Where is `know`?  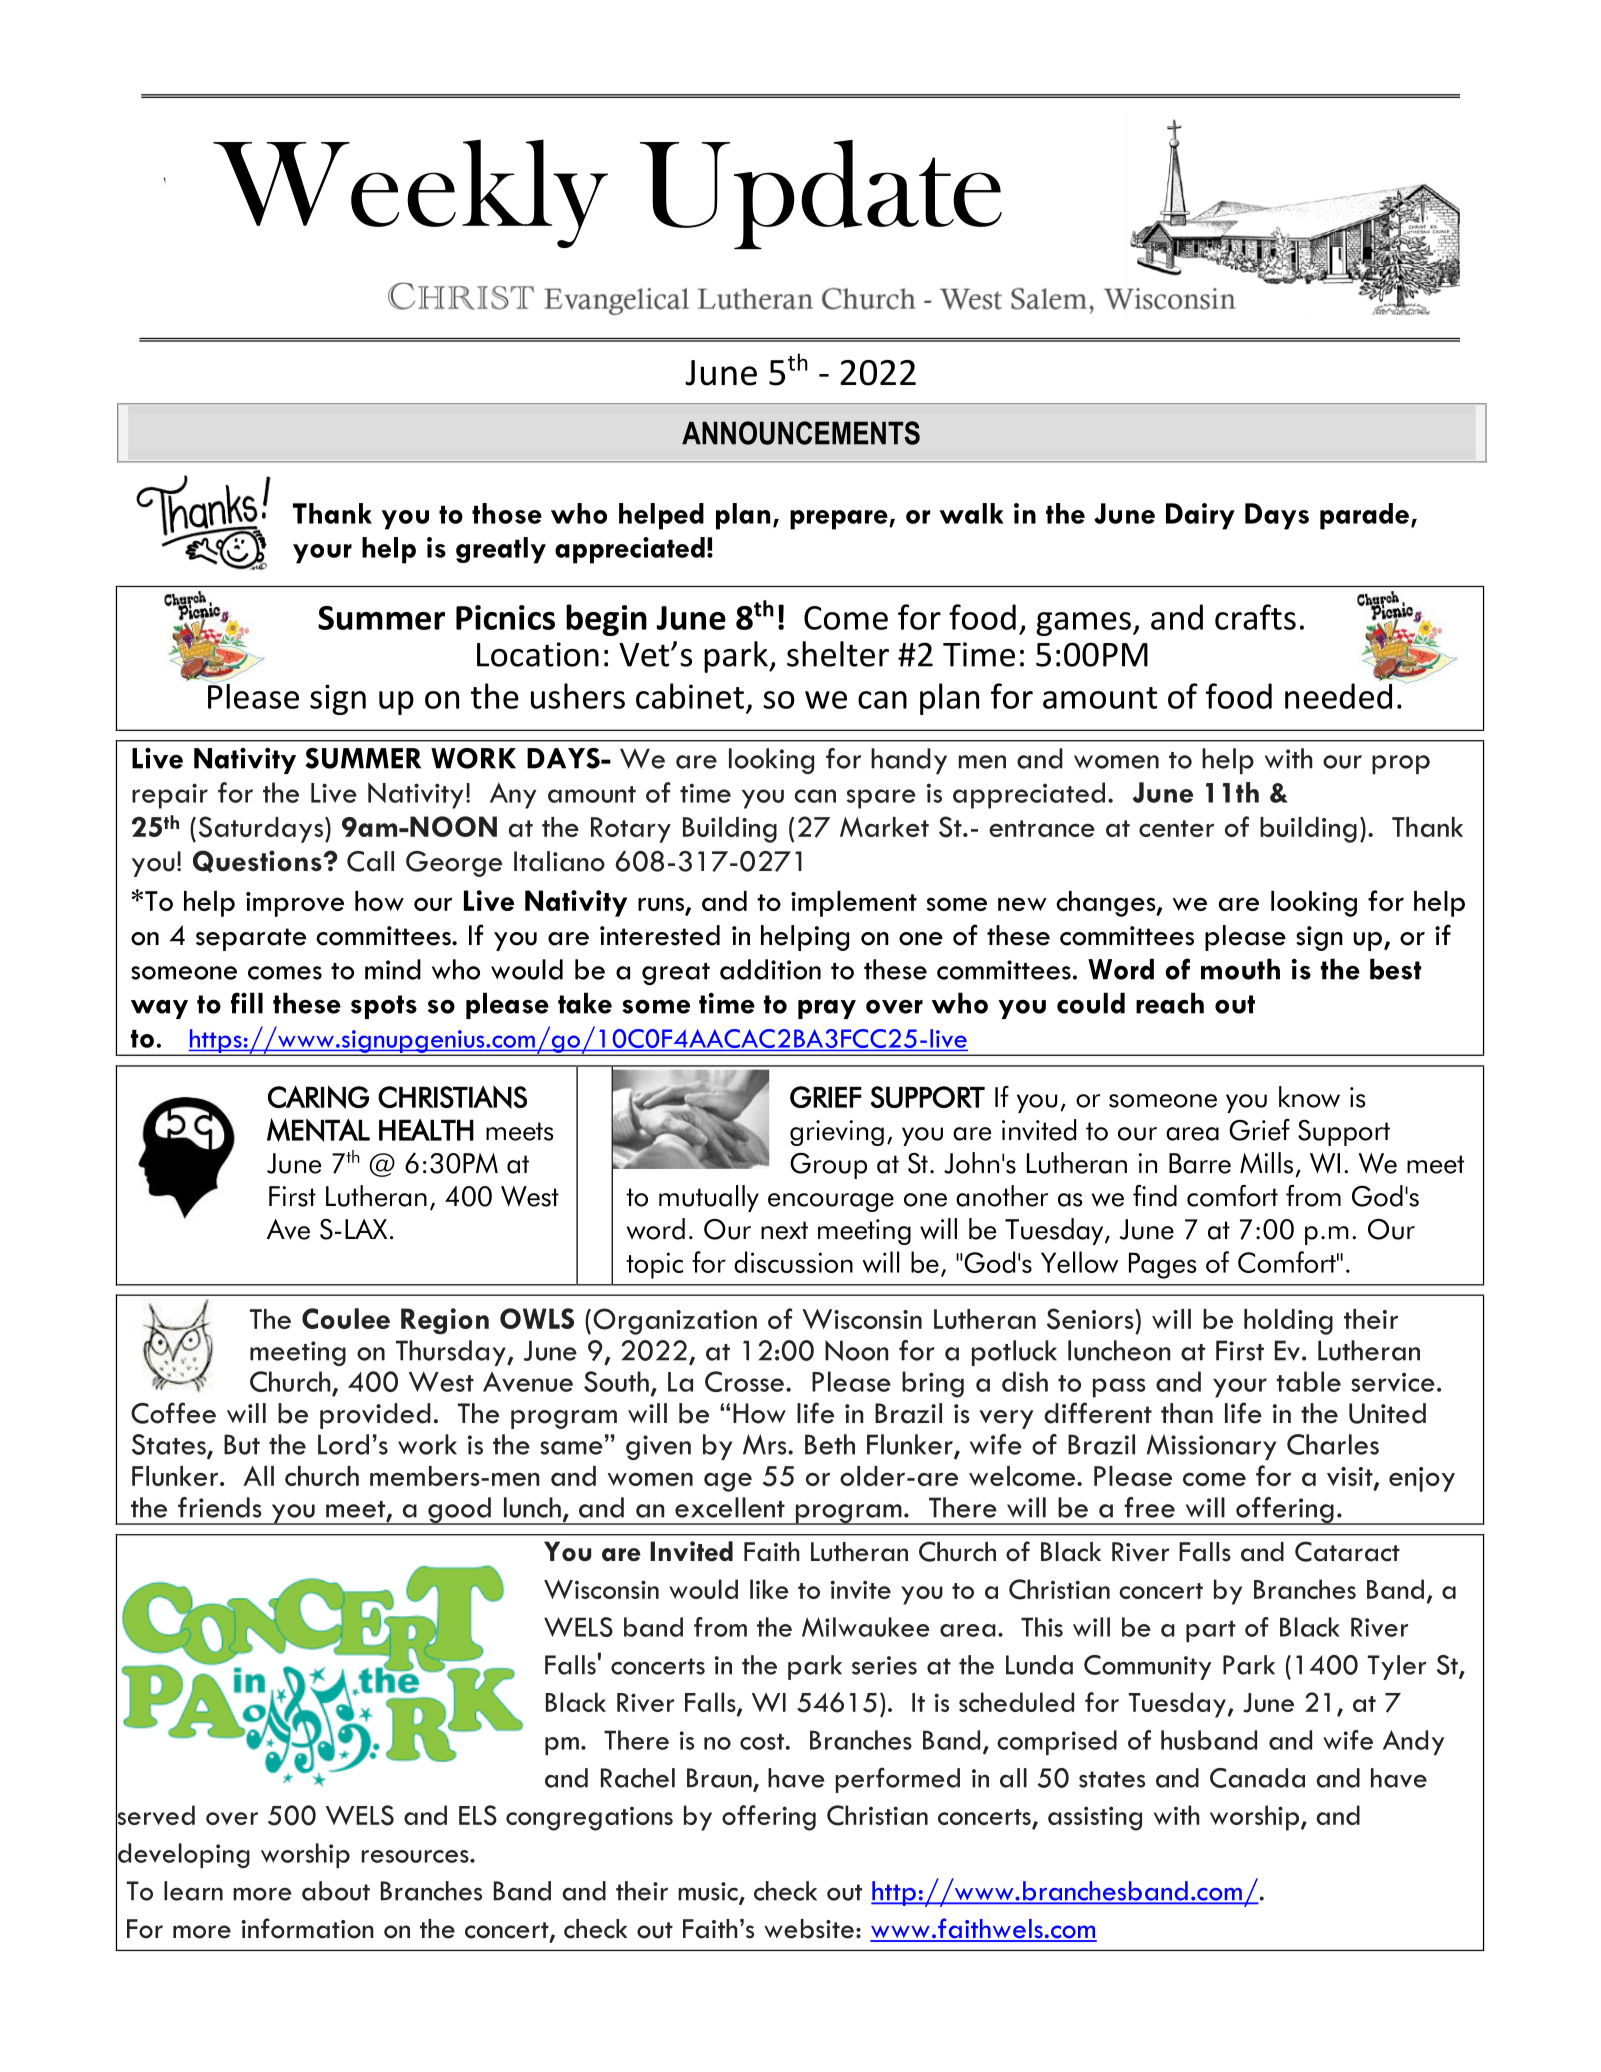
know is located at coordinates (1309, 1097).
